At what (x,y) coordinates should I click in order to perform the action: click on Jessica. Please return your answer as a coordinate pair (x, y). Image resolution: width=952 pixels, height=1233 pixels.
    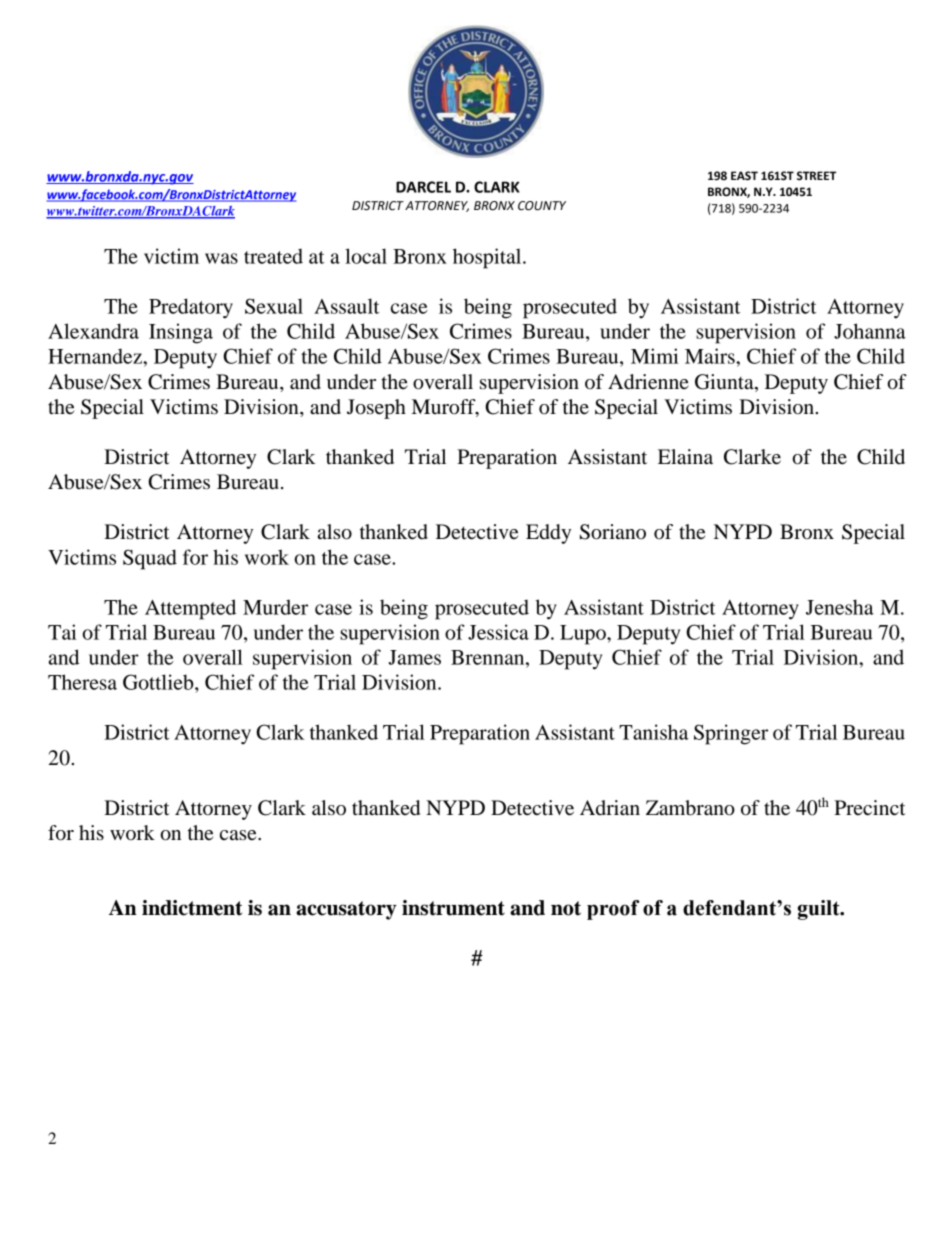
    Looking at the image, I should click on (498, 632).
